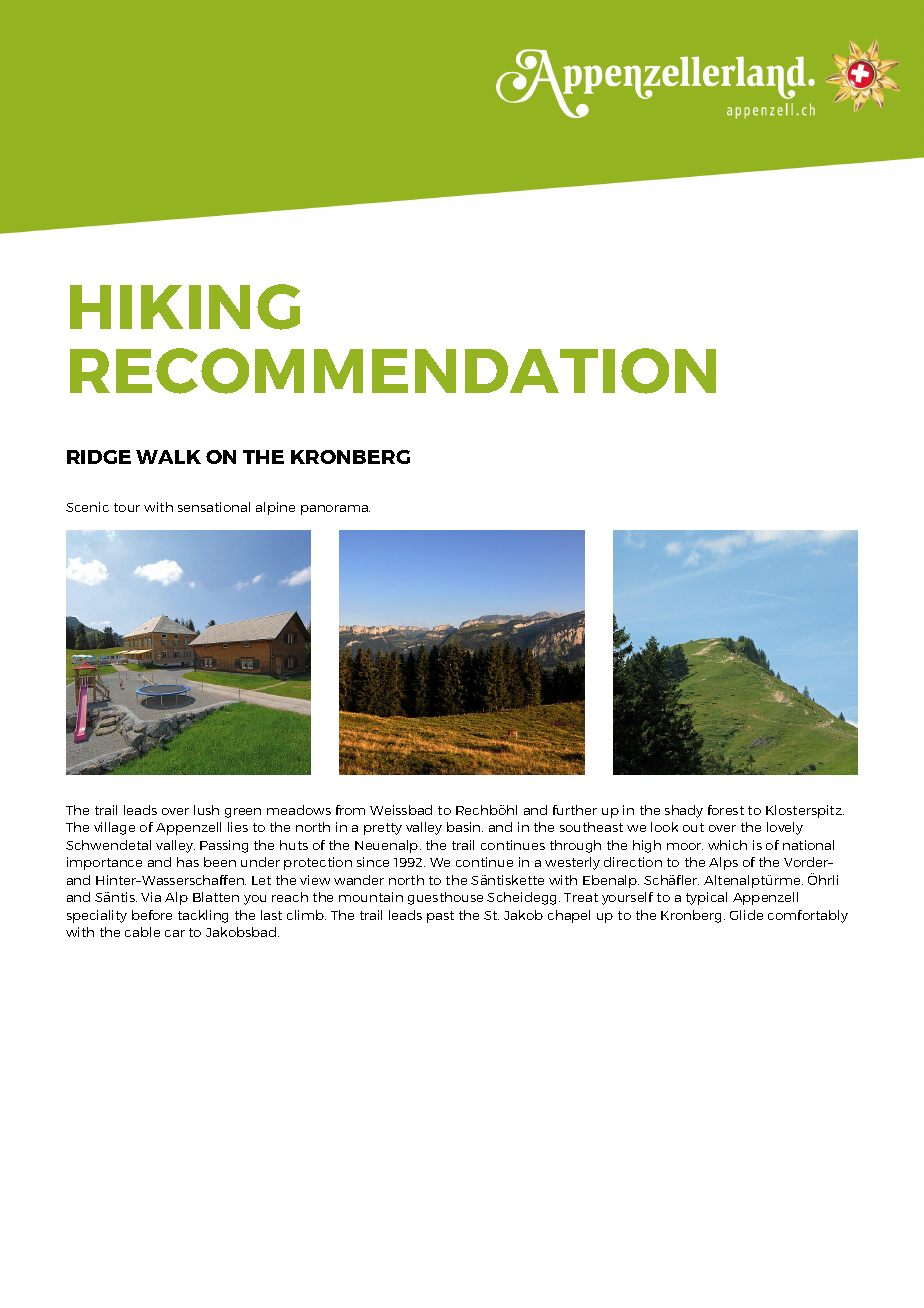  I want to click on shady, so click(684, 811).
